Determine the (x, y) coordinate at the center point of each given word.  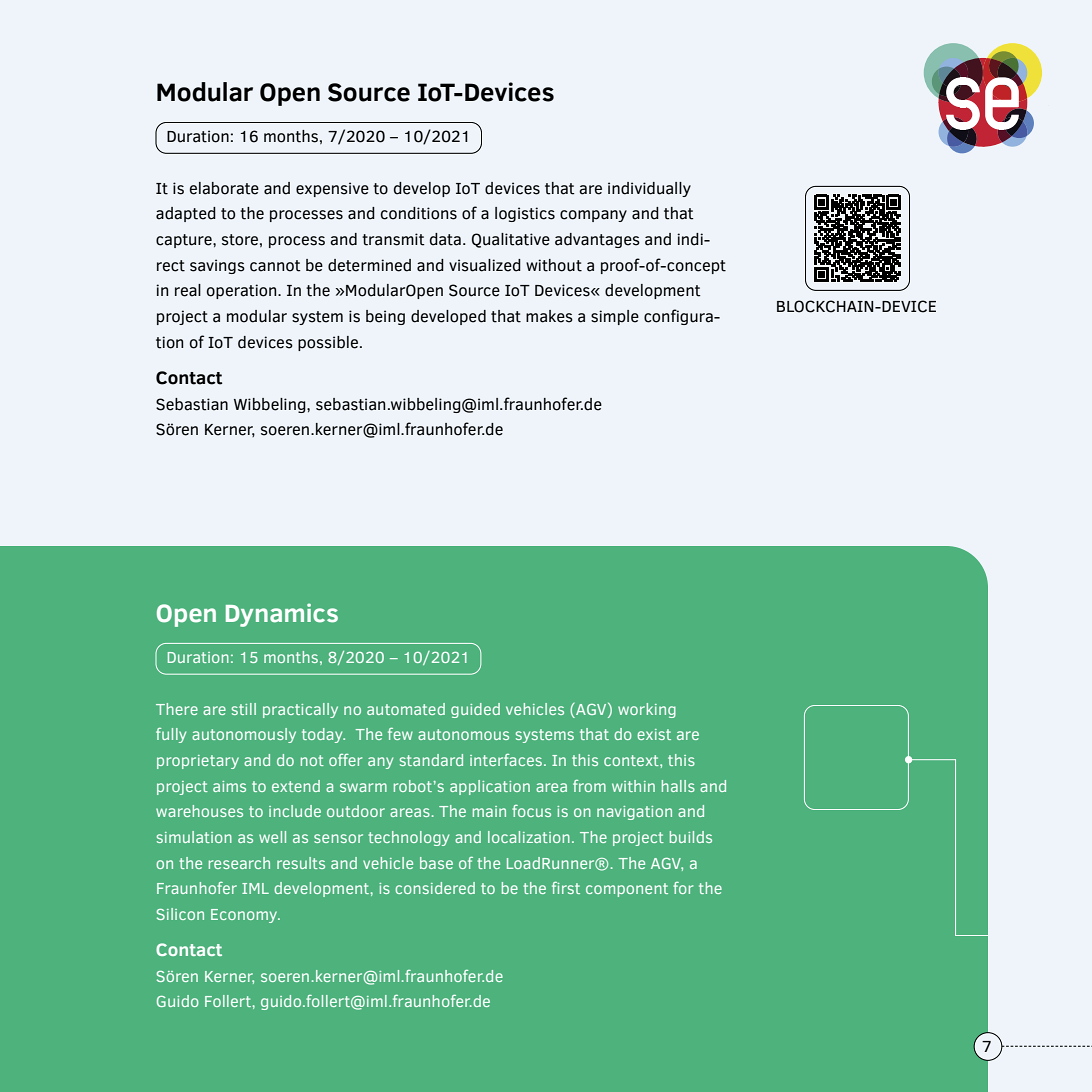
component (627, 890)
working (647, 710)
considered (435, 888)
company (593, 216)
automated (406, 709)
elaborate (224, 188)
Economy (245, 916)
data (445, 239)
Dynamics (282, 615)
